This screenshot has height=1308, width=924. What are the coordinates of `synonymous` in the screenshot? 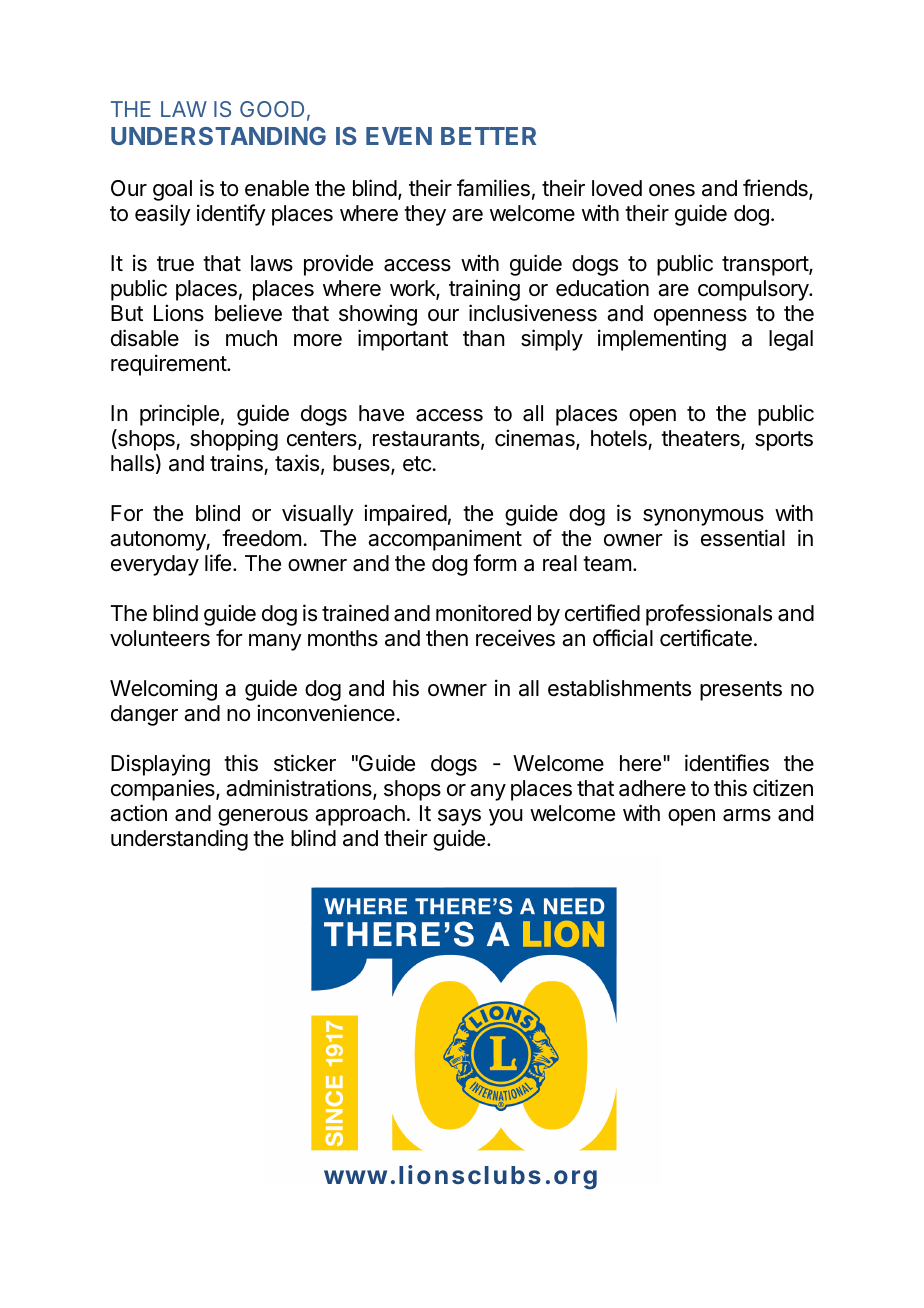 It's located at (703, 517).
